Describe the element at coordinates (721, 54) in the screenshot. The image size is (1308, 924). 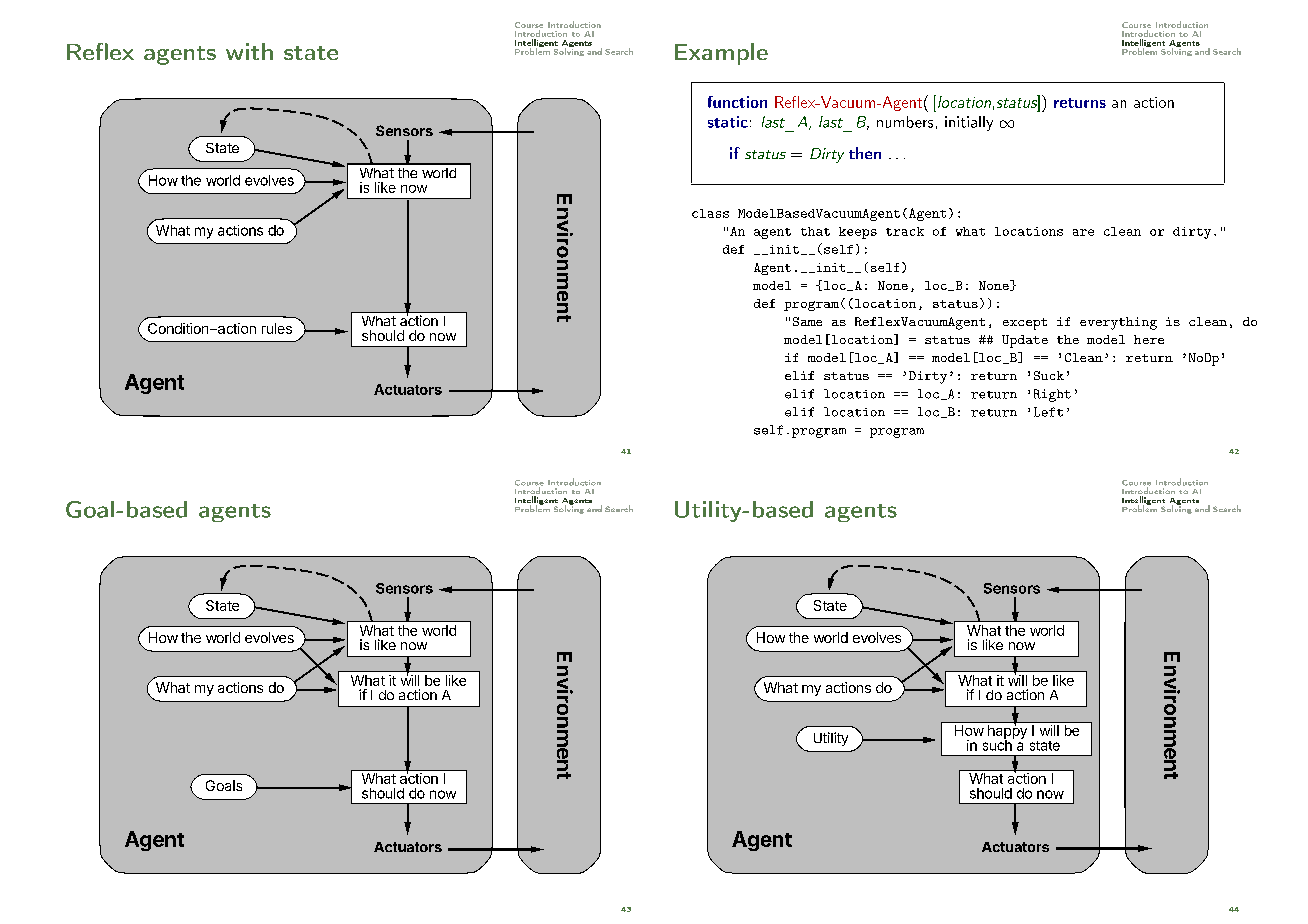
I see `Example` at that location.
